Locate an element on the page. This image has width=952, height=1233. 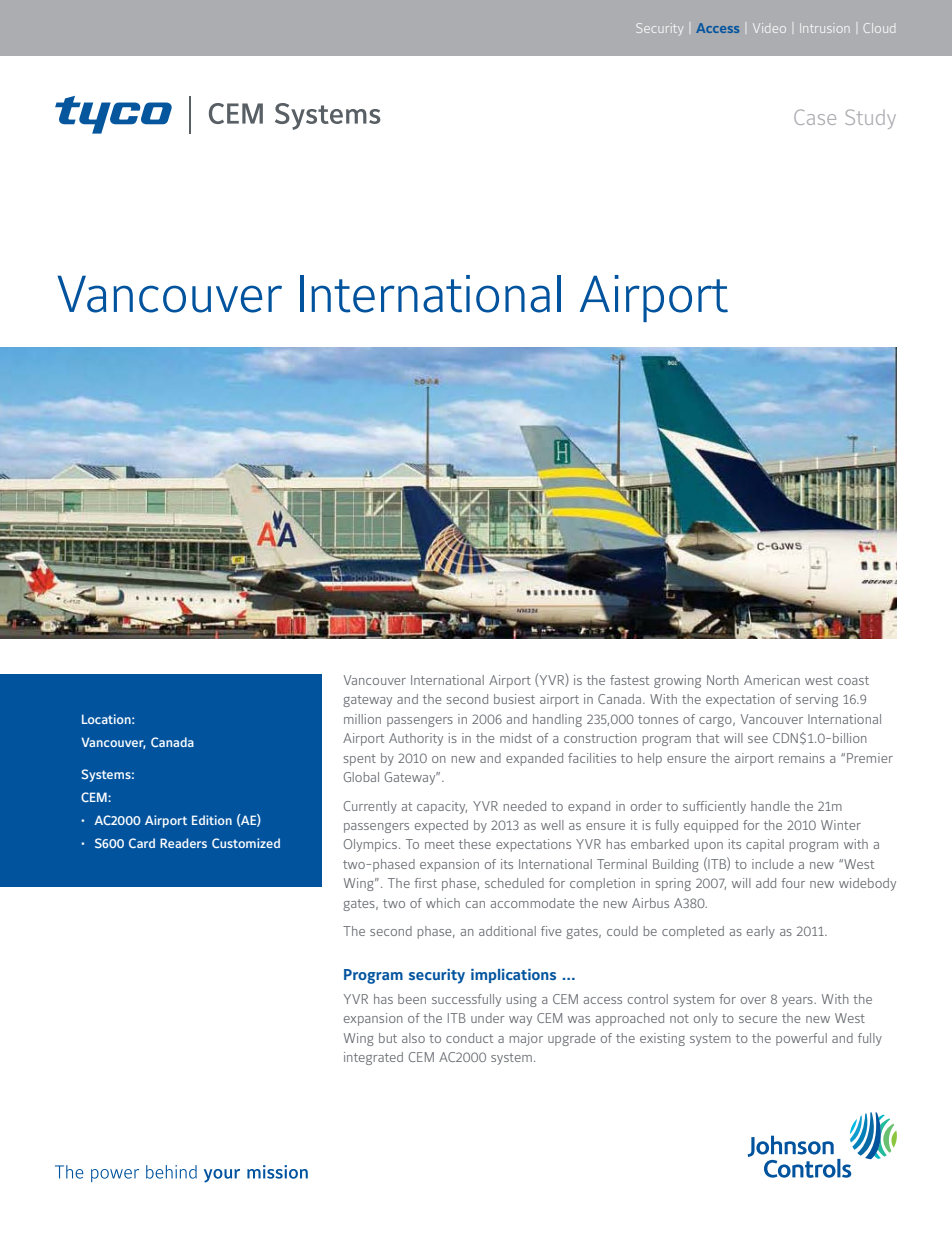
million is located at coordinates (362, 719).
